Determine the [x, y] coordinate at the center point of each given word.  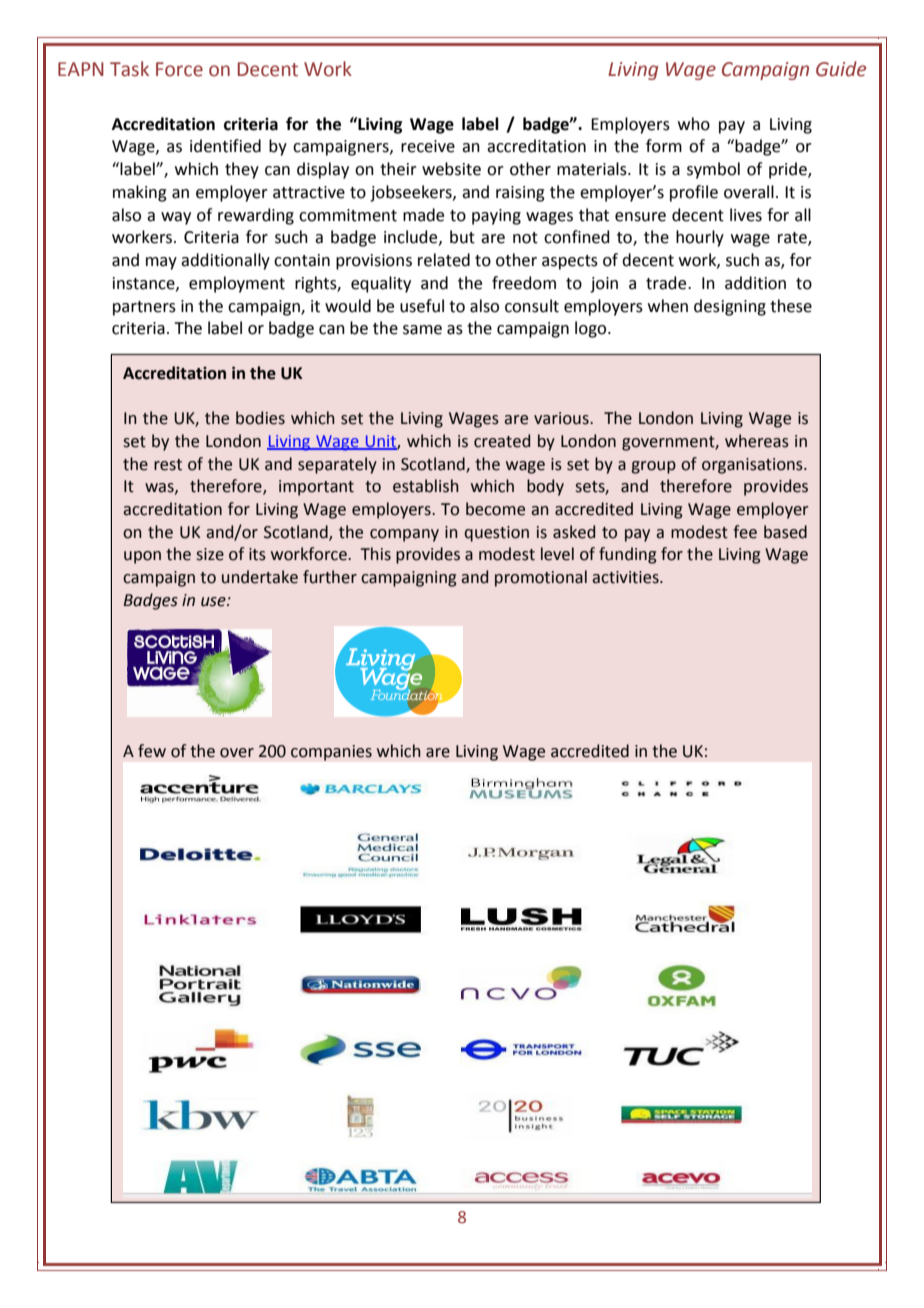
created [502, 441]
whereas [757, 441]
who [694, 124]
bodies [260, 418]
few [152, 751]
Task [129, 69]
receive [428, 146]
